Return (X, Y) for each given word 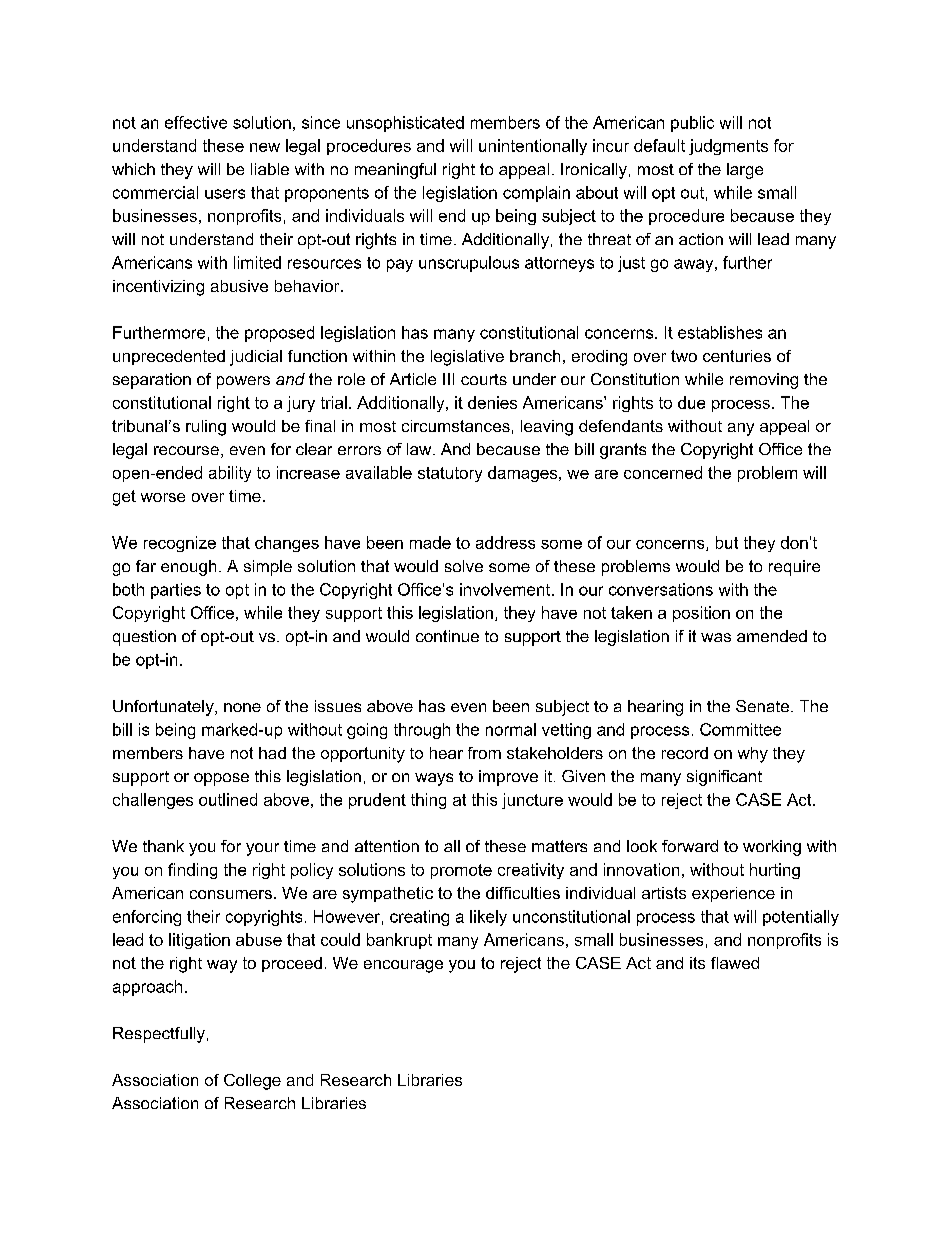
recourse (186, 450)
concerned (663, 472)
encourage (403, 966)
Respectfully (159, 1035)
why (753, 755)
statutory (450, 474)
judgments (728, 147)
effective (196, 122)
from (484, 753)
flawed (735, 963)
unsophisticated (405, 124)
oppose (221, 779)
